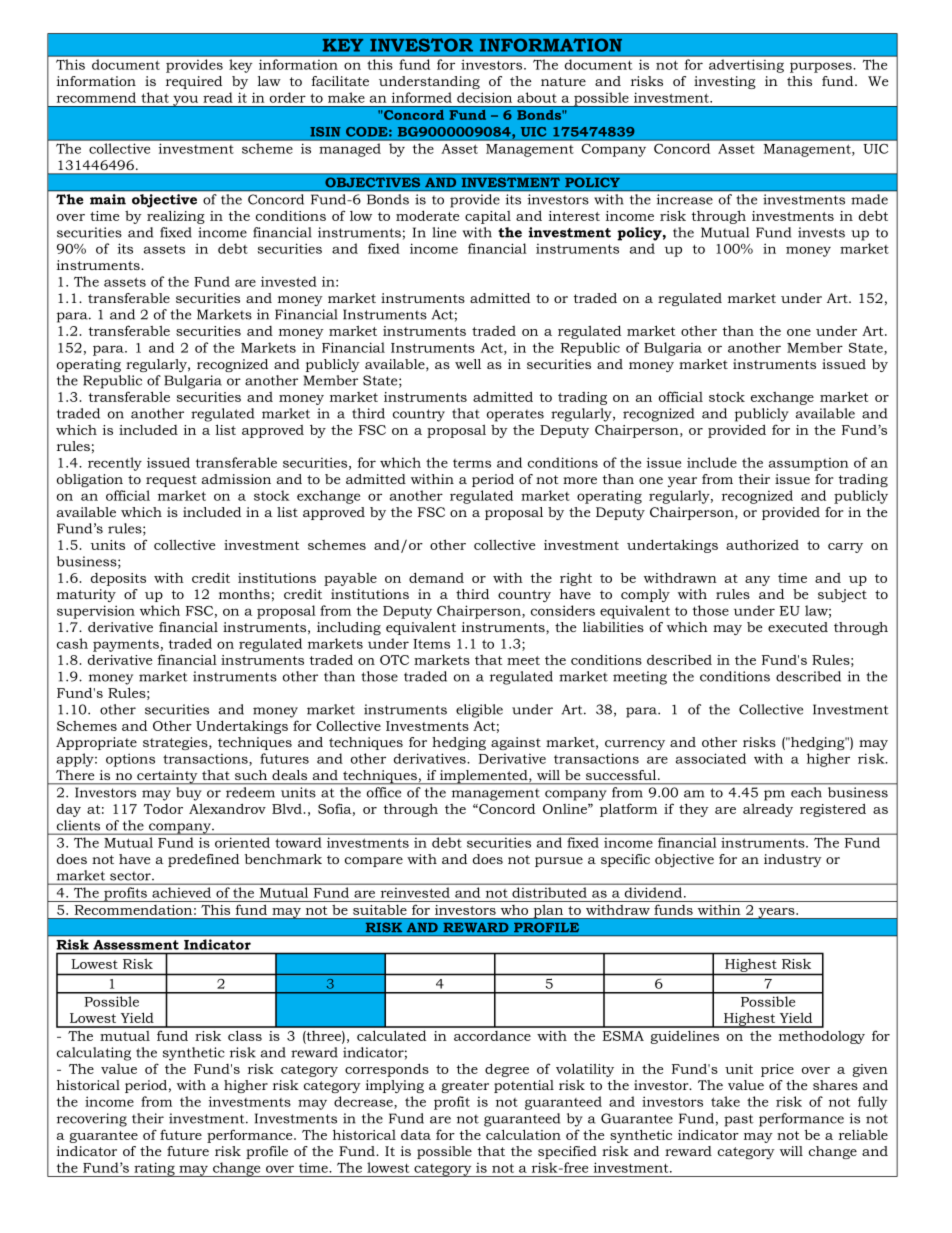  Describe the element at coordinates (793, 860) in the image. I see `industry` at that location.
